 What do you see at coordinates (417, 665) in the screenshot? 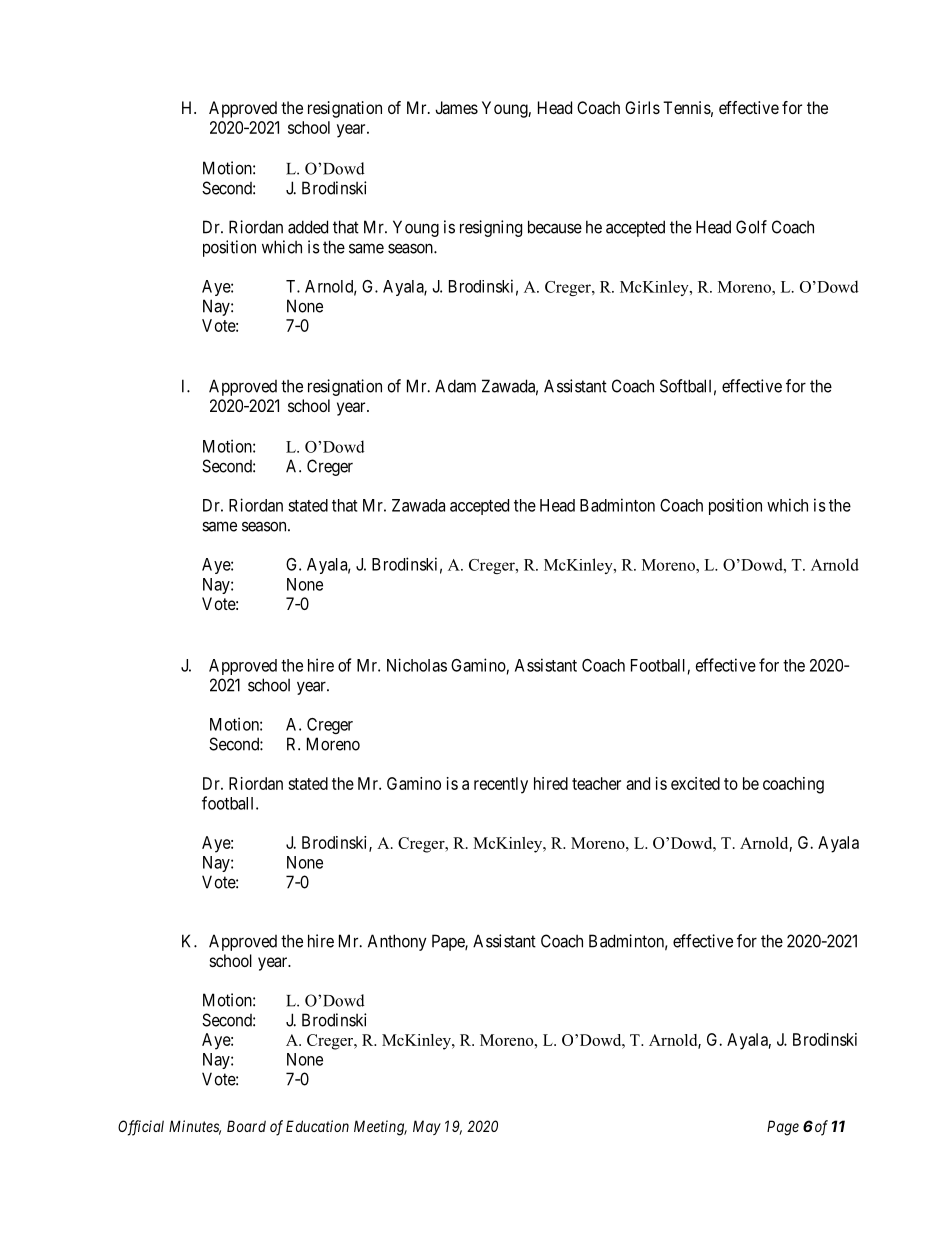
I see `Nicholas` at bounding box center [417, 665].
